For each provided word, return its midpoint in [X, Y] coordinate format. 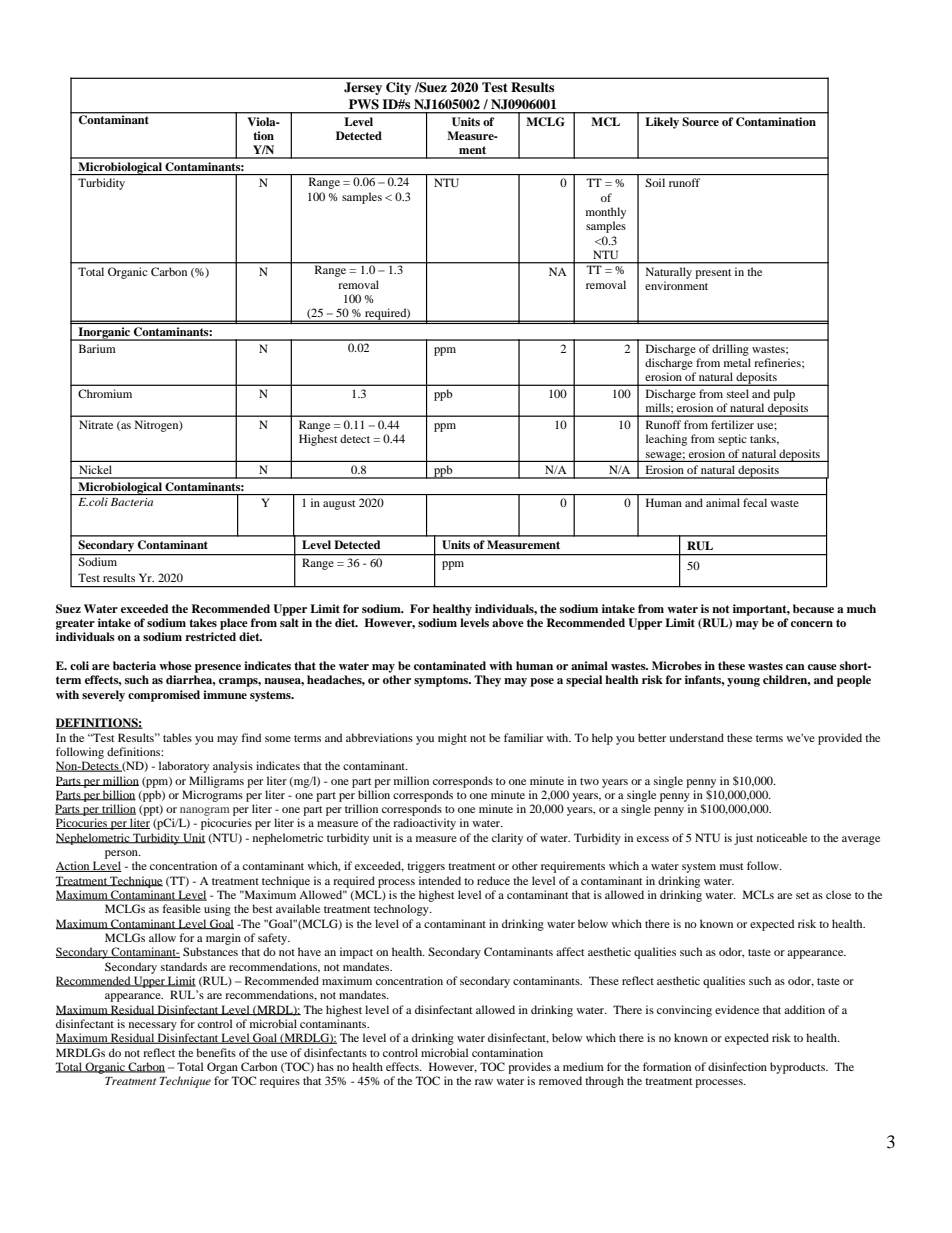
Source [701, 121]
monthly [606, 213]
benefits [216, 1052]
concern [812, 624]
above [508, 622]
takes [203, 622]
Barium [97, 348]
